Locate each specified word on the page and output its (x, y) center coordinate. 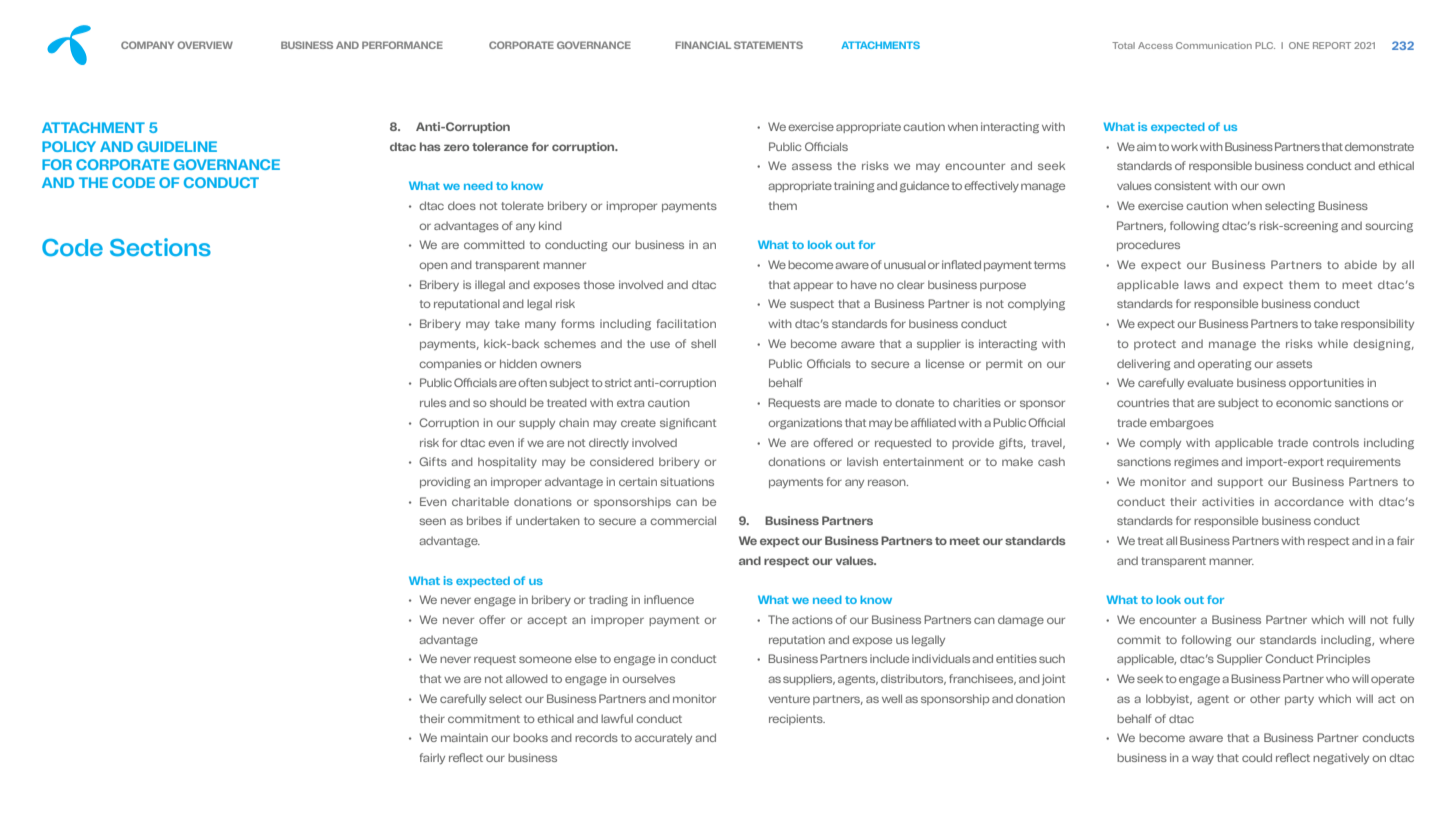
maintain (464, 737)
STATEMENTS (768, 45)
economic (1303, 402)
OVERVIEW (205, 45)
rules (433, 402)
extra (630, 403)
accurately (663, 739)
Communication (1214, 45)
